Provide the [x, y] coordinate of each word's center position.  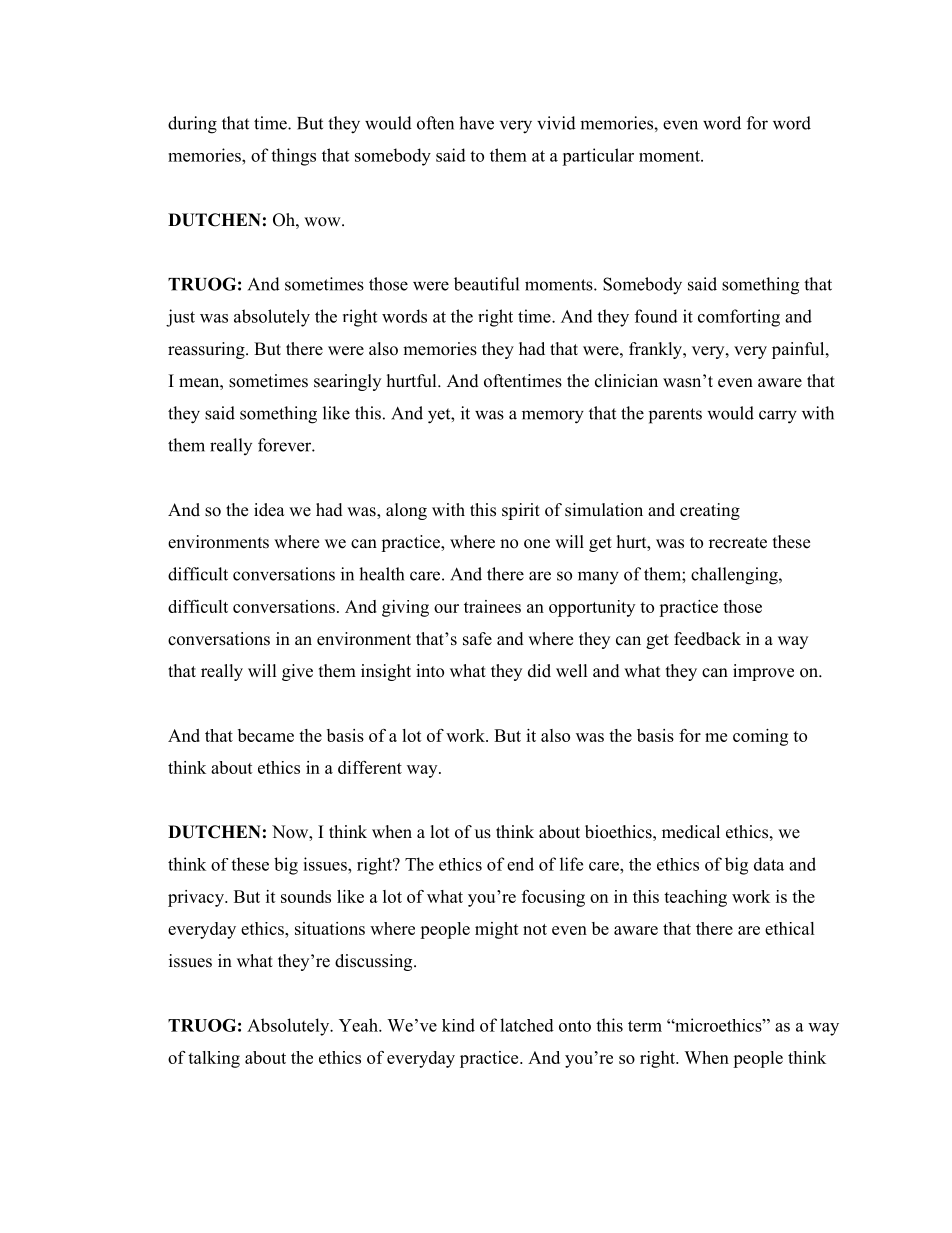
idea [269, 510]
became [266, 735]
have [476, 123]
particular [598, 157]
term [645, 1026]
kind [458, 1025]
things [293, 157]
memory [553, 417]
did [539, 671]
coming [760, 737]
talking [214, 1059]
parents [675, 416]
